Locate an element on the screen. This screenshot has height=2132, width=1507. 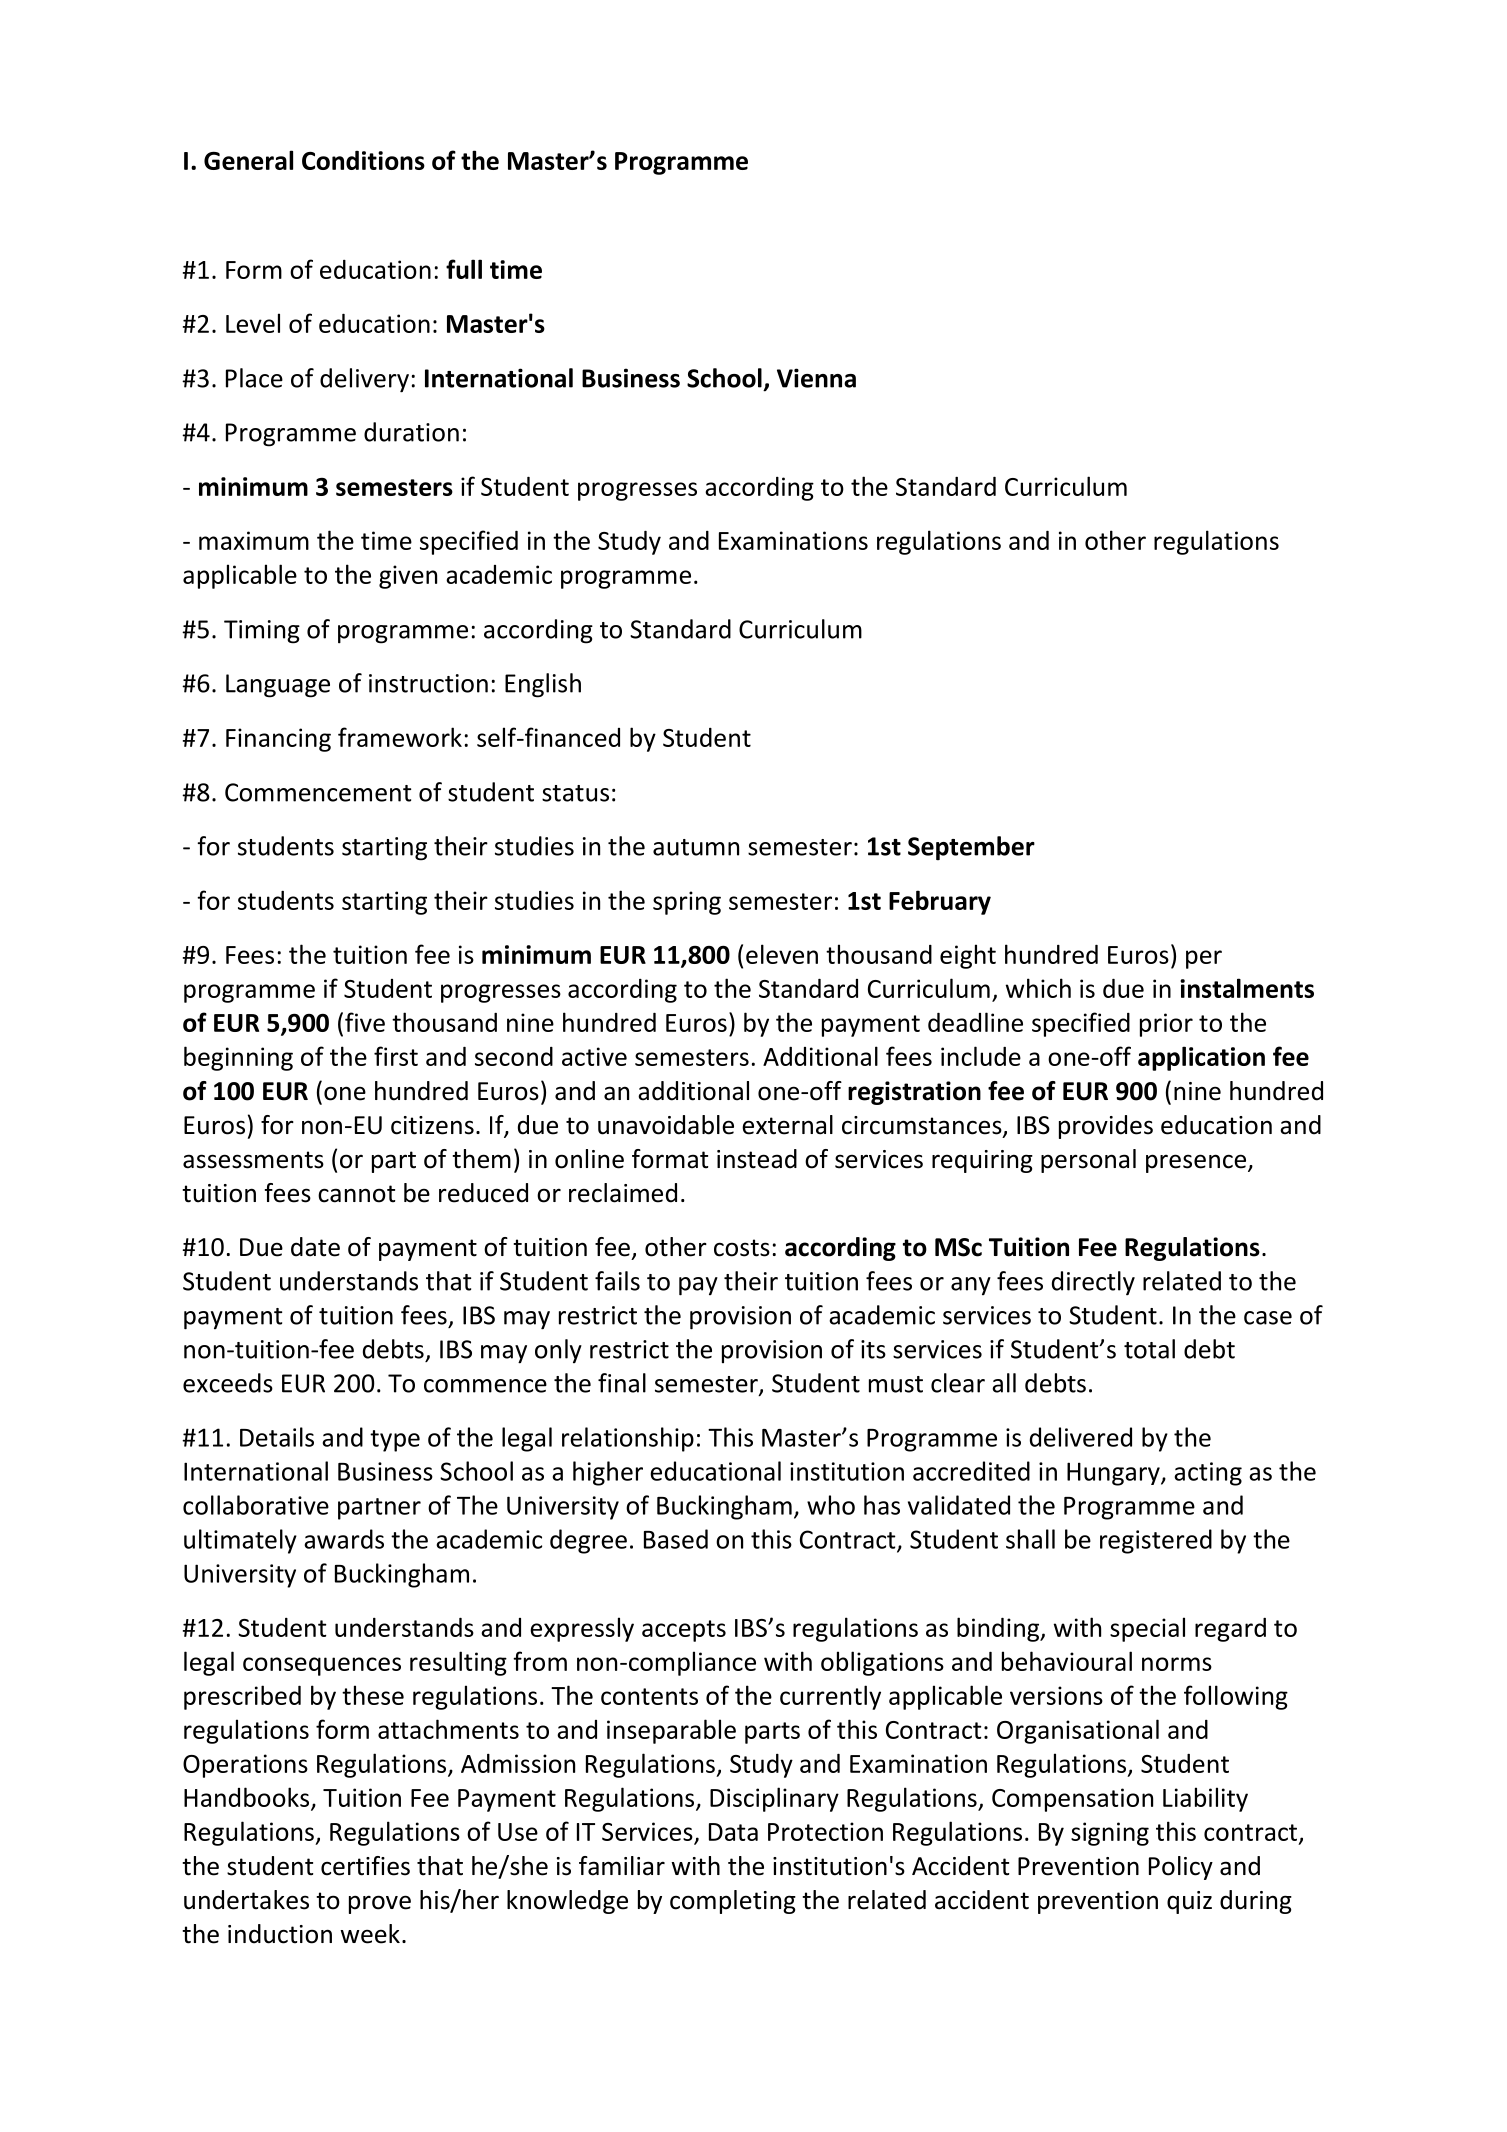
Policy is located at coordinates (1181, 1868).
